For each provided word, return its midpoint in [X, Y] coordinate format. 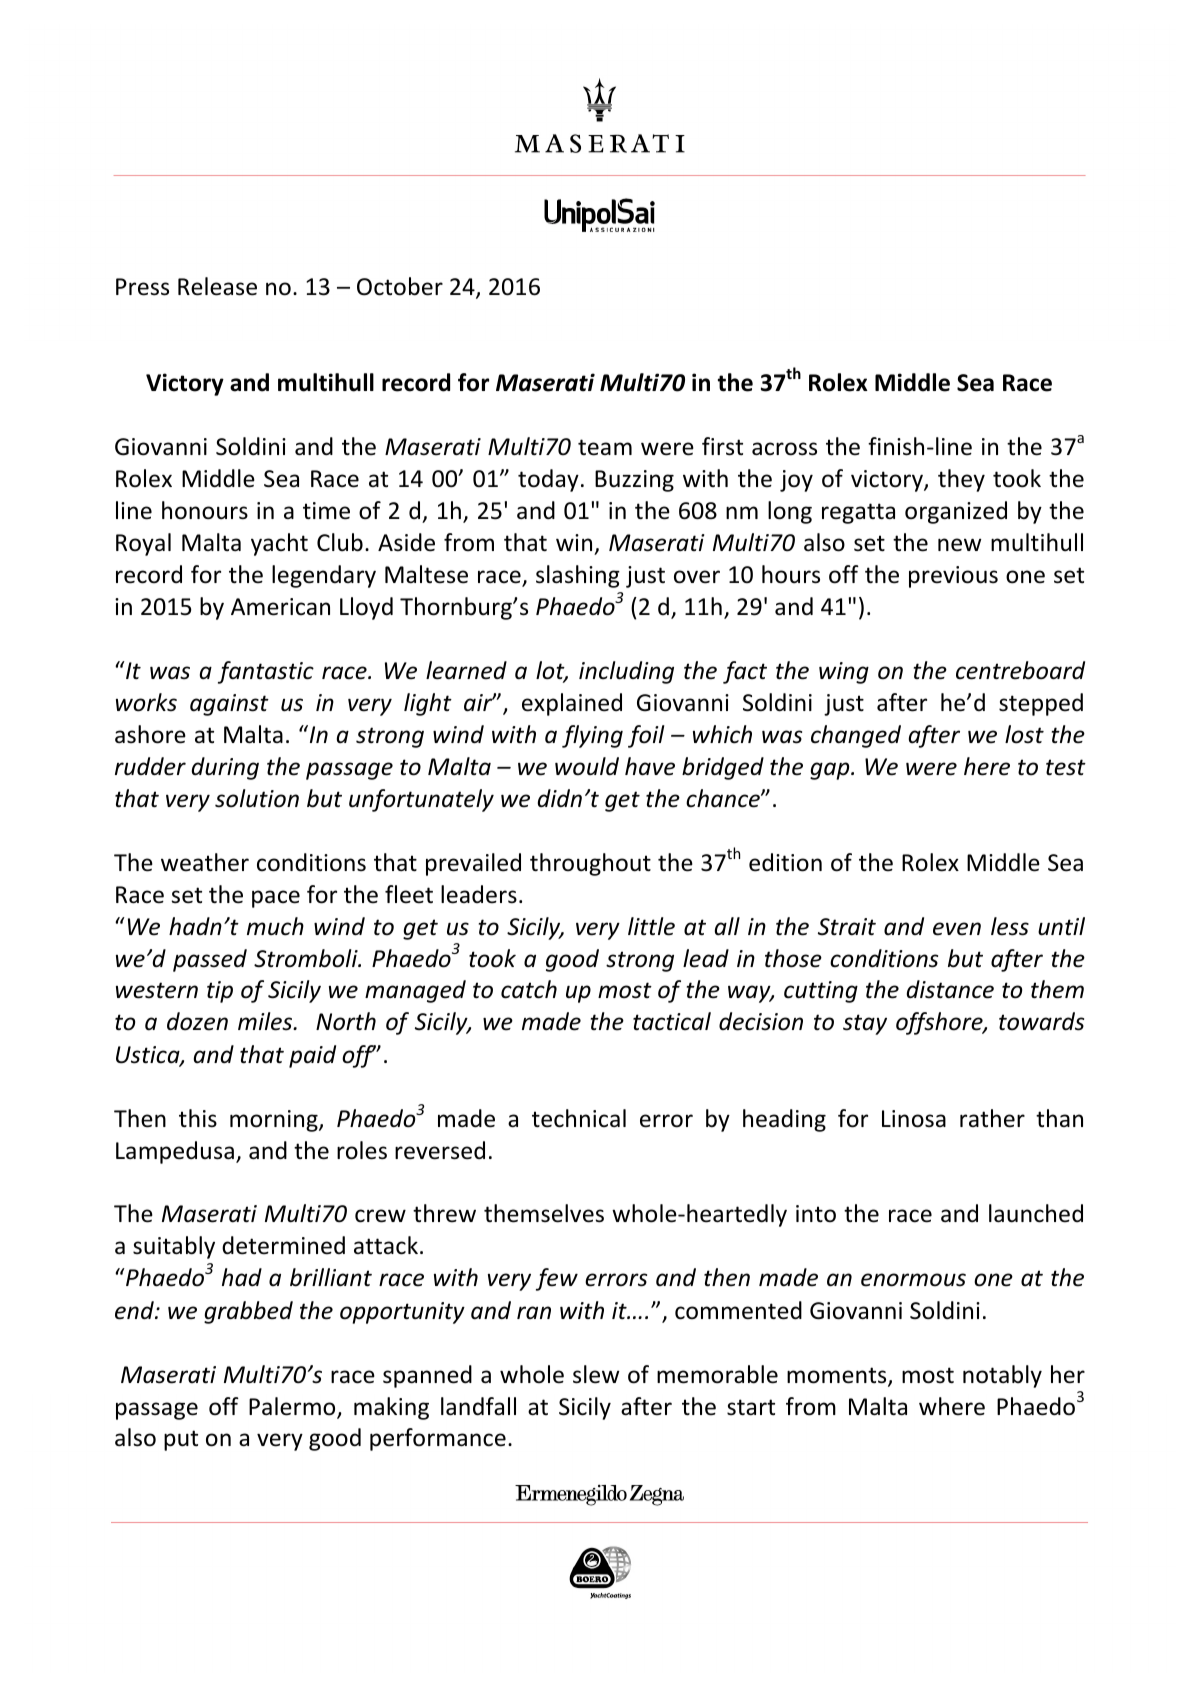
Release [217, 286]
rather [992, 1118]
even [957, 929]
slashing [578, 576]
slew [596, 1374]
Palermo [293, 1407]
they [961, 480]
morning [275, 1121]
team [605, 447]
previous [953, 577]
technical [579, 1118]
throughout [590, 864]
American [280, 607]
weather [205, 862]
